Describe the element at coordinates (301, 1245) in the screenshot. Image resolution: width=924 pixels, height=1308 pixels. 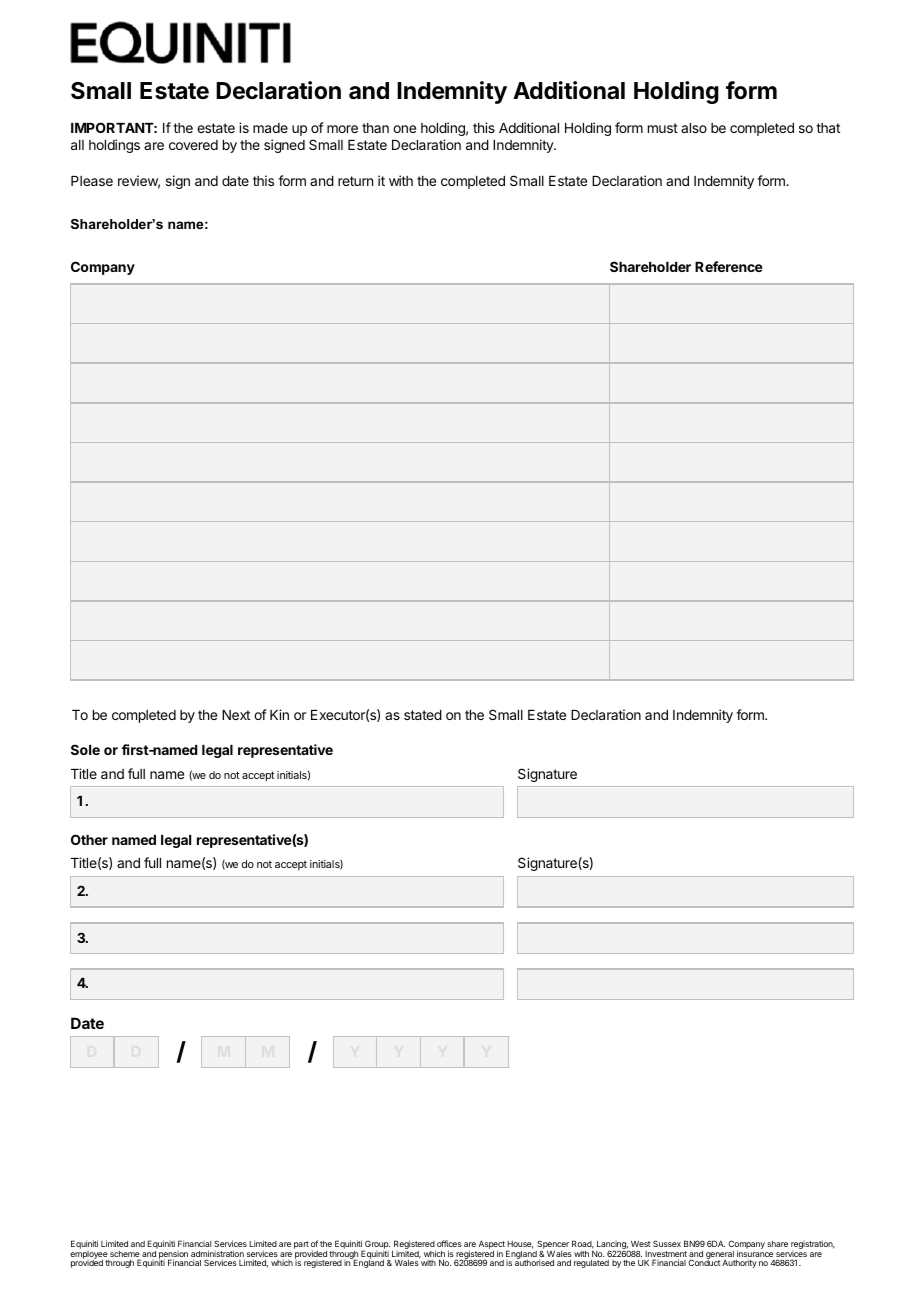
I see `part` at that location.
